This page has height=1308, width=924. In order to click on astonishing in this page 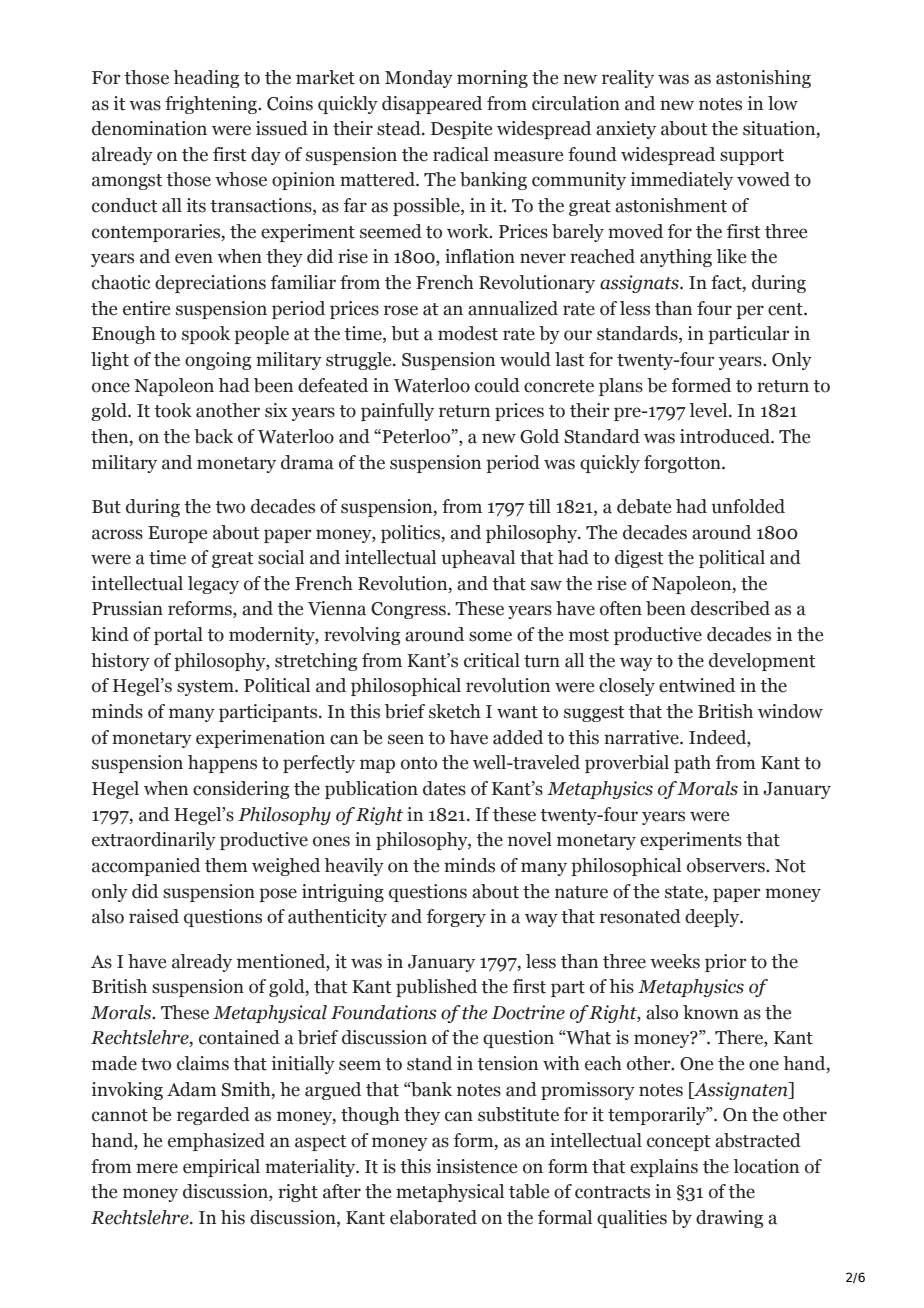, I will do `click(763, 79)`.
